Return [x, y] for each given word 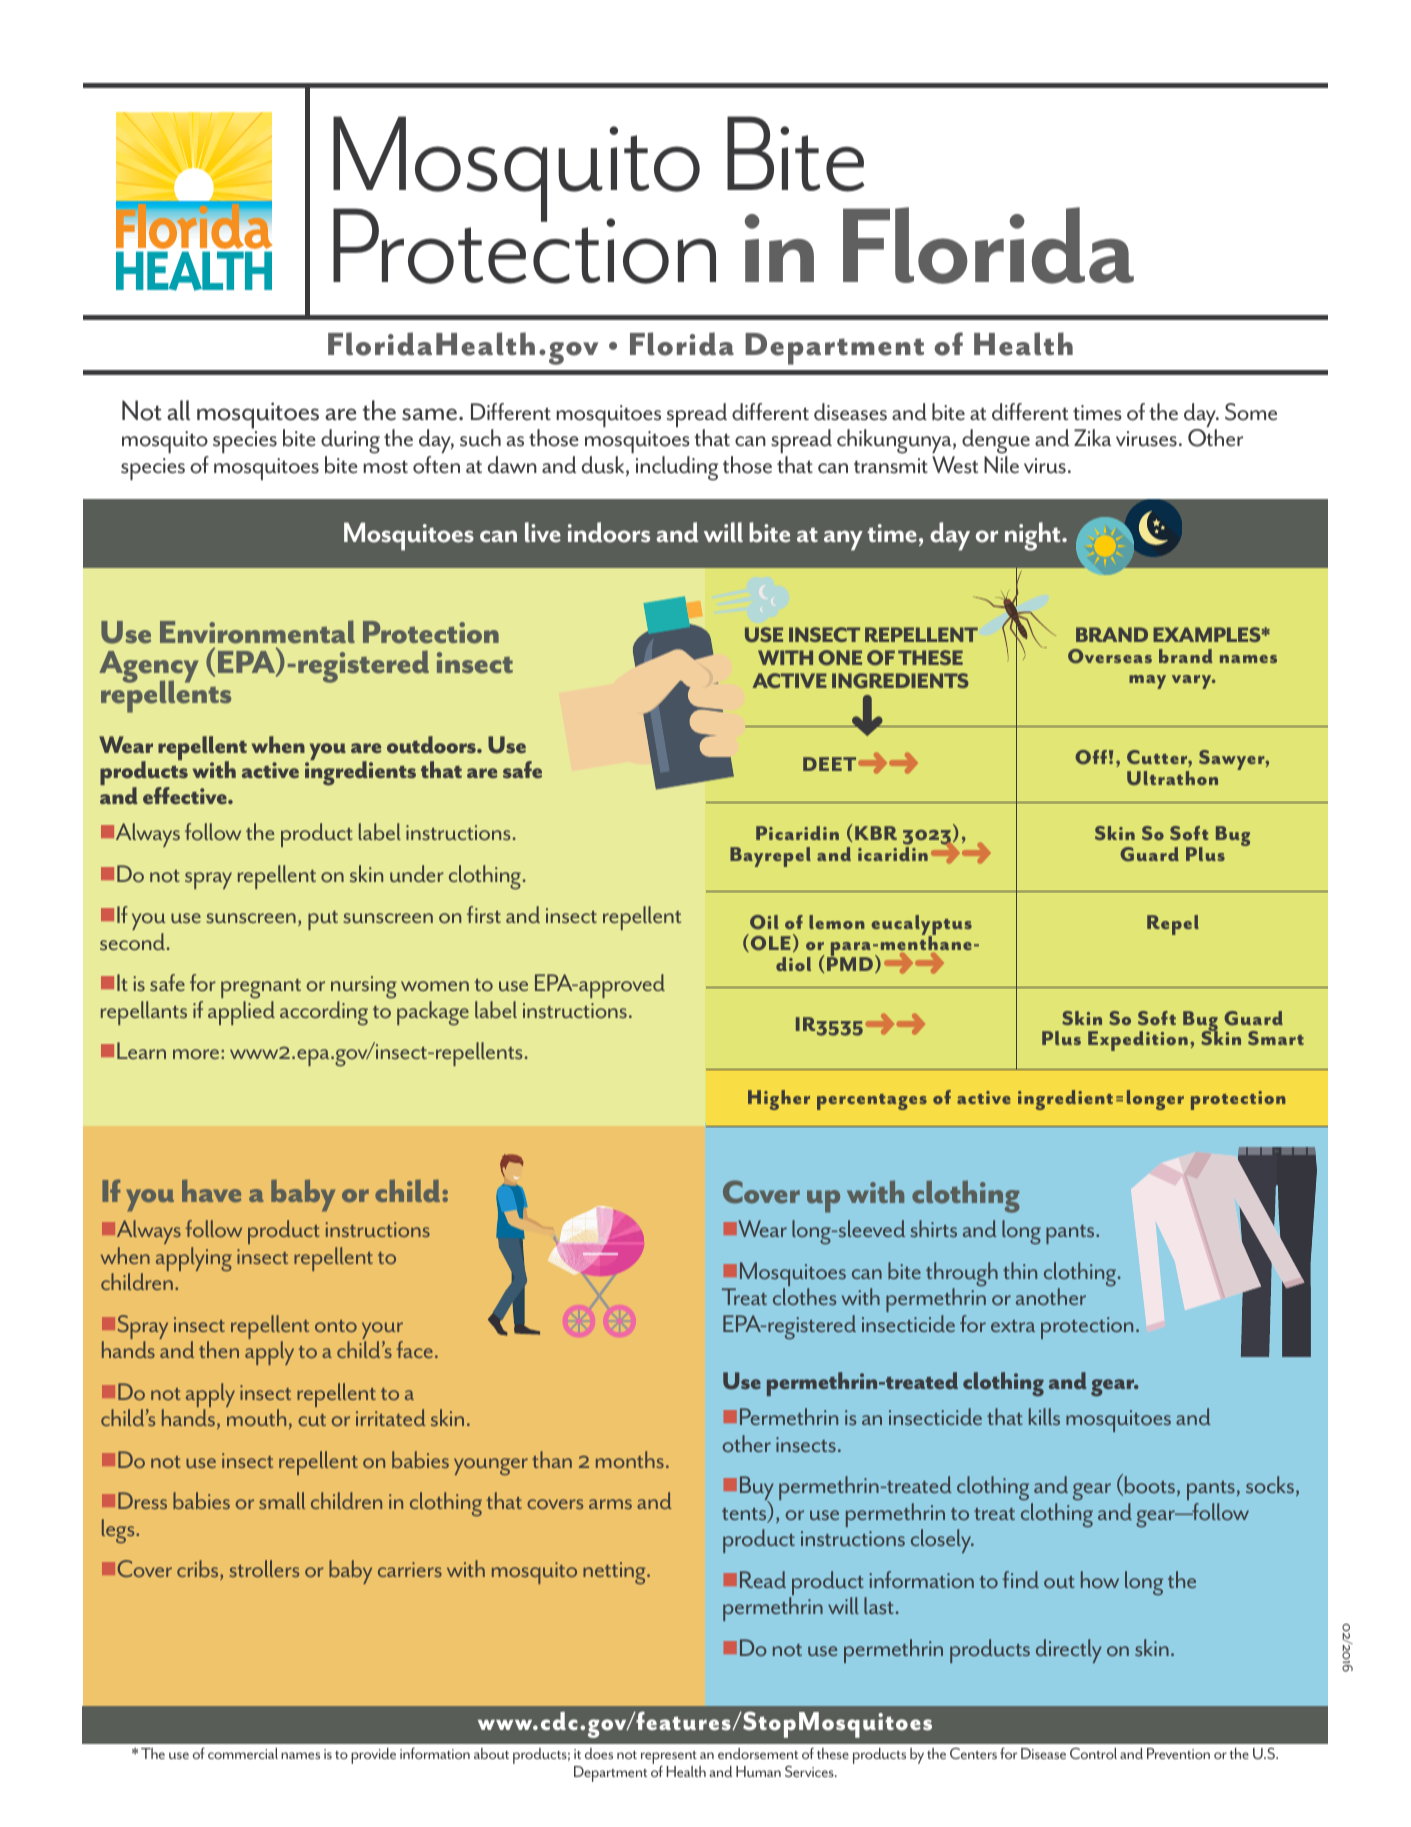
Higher [779, 1100]
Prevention [1178, 1753]
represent [669, 1759]
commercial [243, 1753]
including [677, 468]
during [350, 443]
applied [241, 1013]
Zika [1092, 437]
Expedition [1138, 1041]
